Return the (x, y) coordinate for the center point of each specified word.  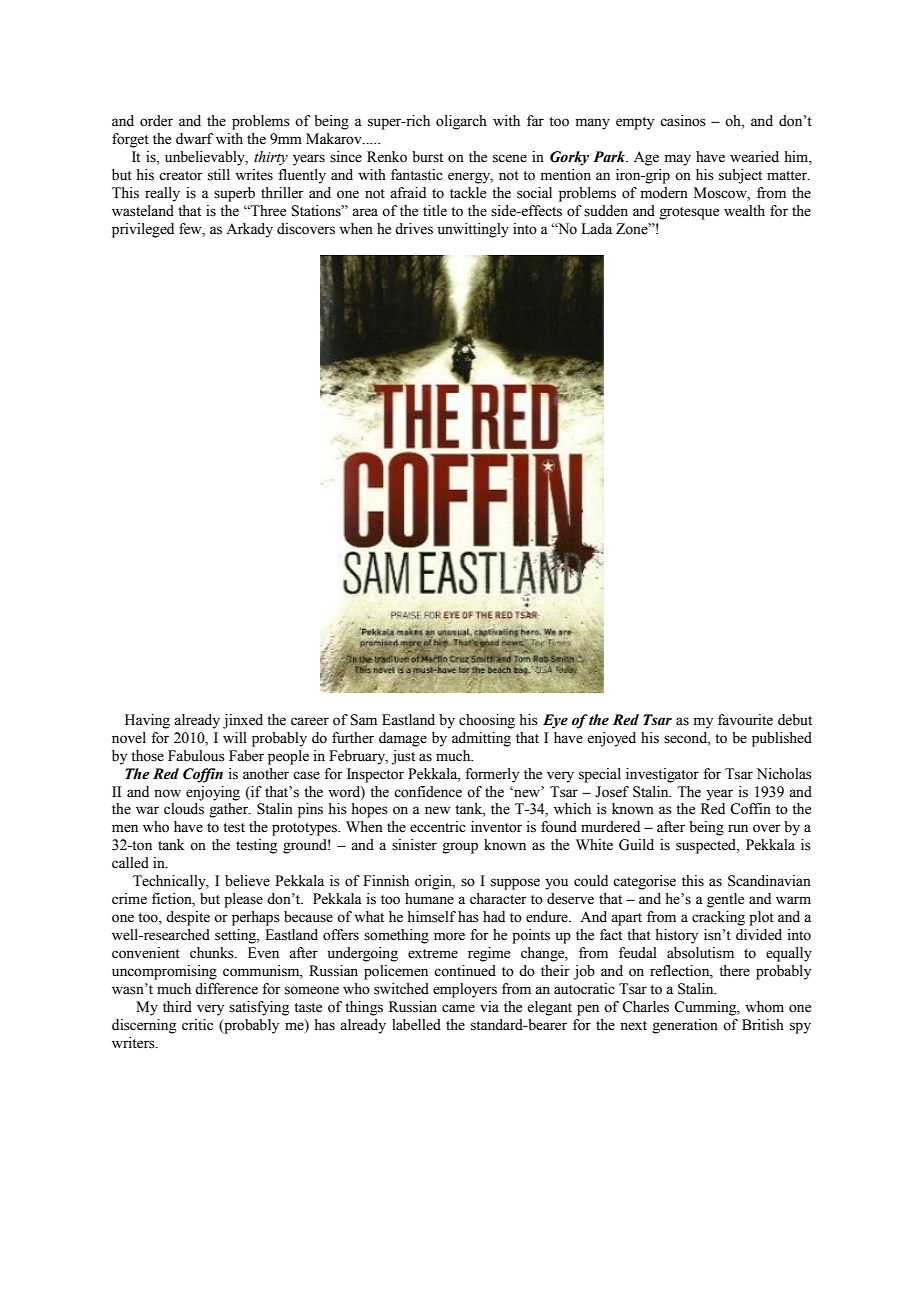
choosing (487, 721)
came (458, 1008)
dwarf (194, 138)
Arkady (249, 230)
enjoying (213, 793)
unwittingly (473, 230)
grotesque (689, 213)
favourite (745, 720)
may (678, 160)
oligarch (461, 122)
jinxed (243, 721)
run (738, 828)
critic (197, 1024)
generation (685, 1026)
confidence (428, 792)
